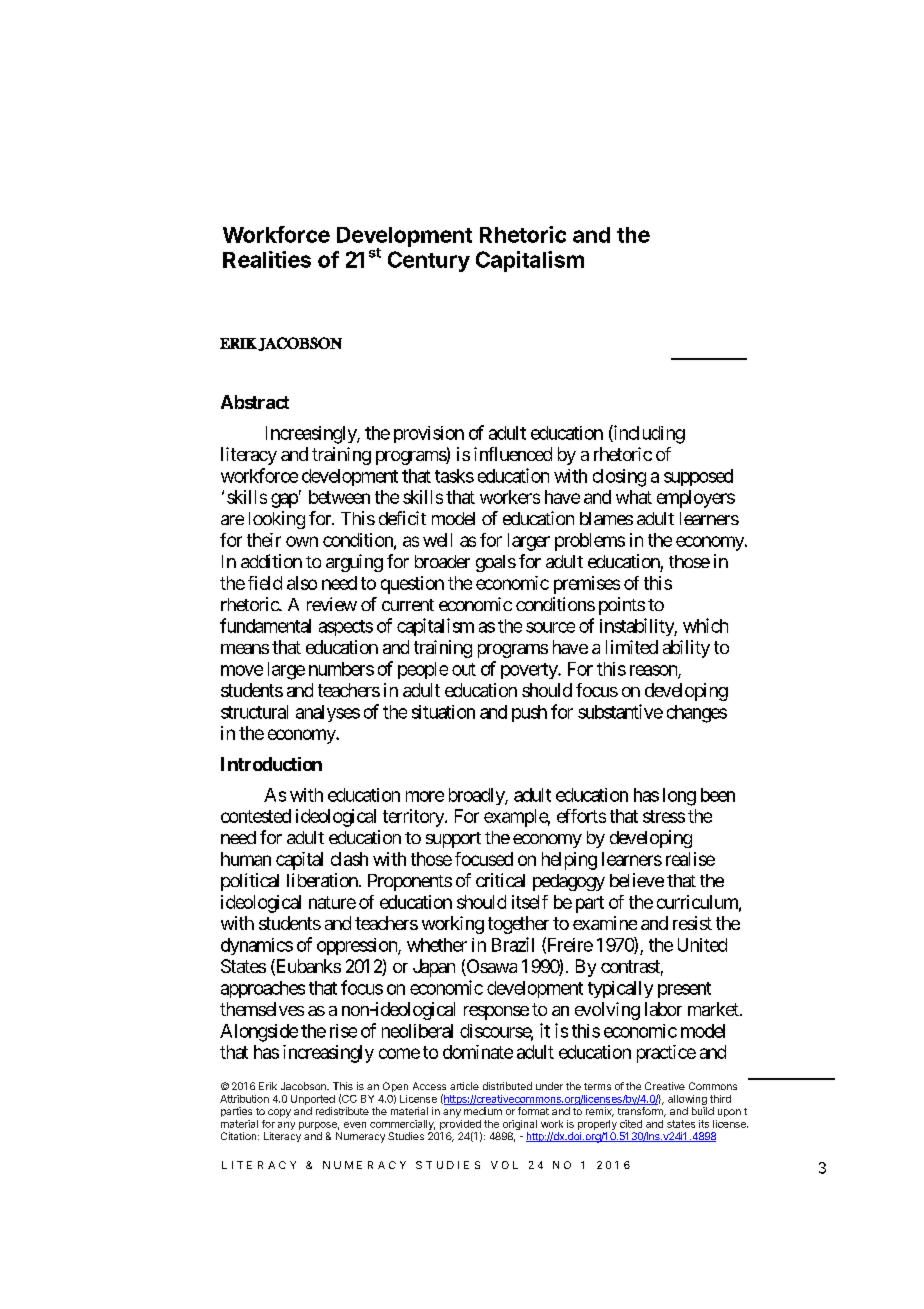 This image has height=1309, width=924. Describe the element at coordinates (267, 259) in the image. I see `Realities` at that location.
